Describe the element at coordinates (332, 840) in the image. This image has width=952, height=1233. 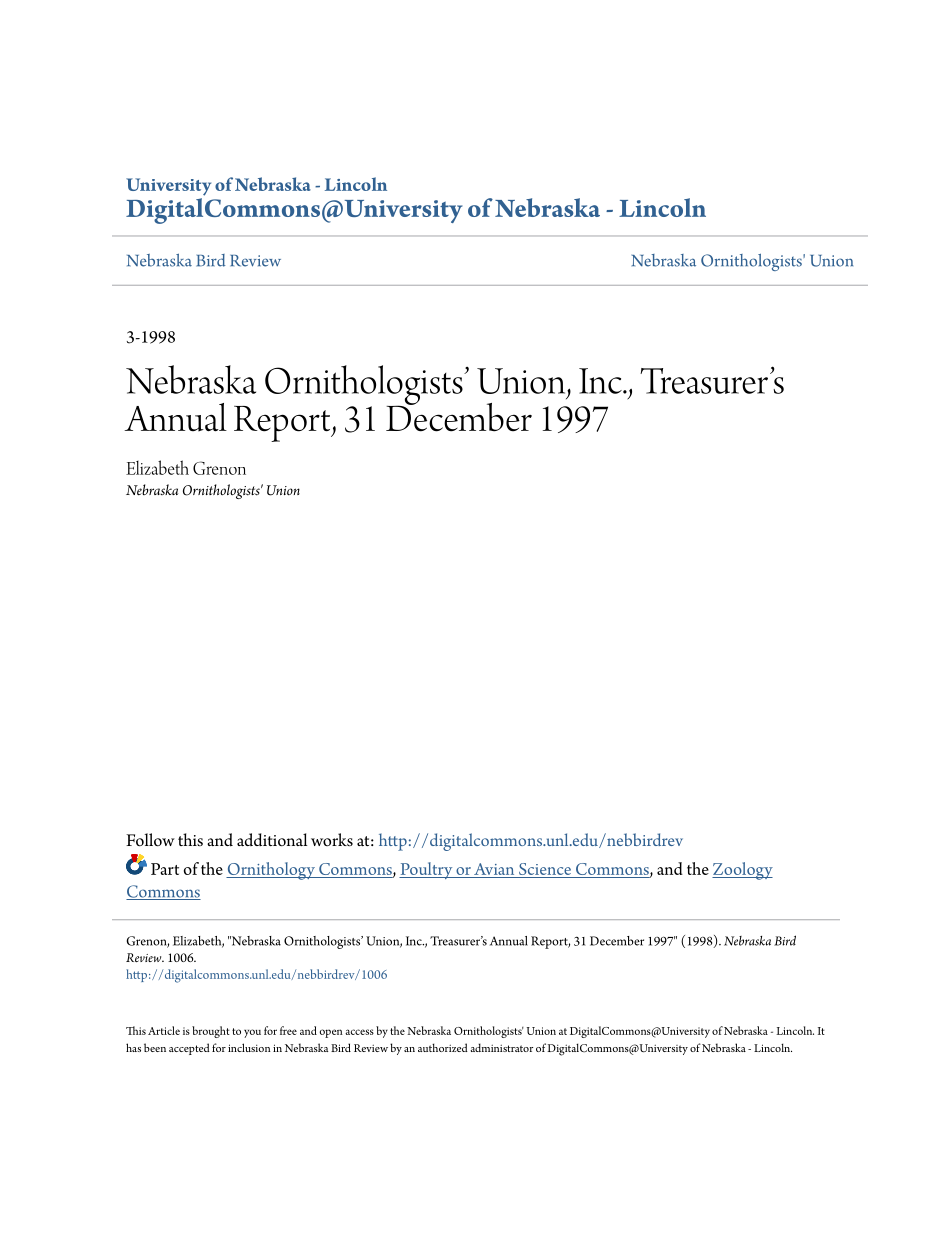
I see `works` at that location.
